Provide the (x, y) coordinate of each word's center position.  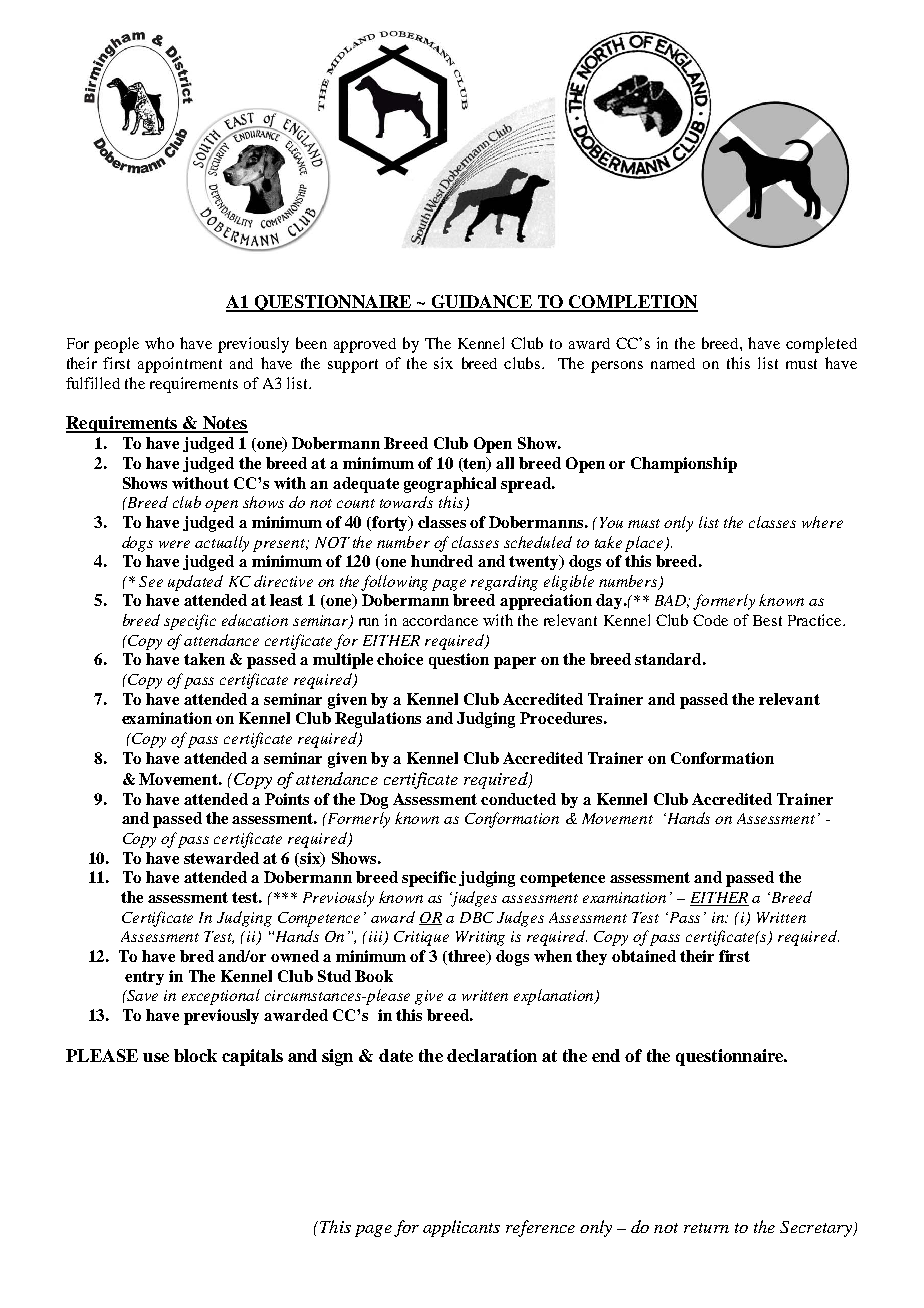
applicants (461, 1228)
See (151, 581)
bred (197, 956)
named (673, 363)
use (156, 1057)
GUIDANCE (481, 303)
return (706, 1228)
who (159, 343)
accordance (440, 620)
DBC (477, 917)
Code (710, 620)
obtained (644, 956)
